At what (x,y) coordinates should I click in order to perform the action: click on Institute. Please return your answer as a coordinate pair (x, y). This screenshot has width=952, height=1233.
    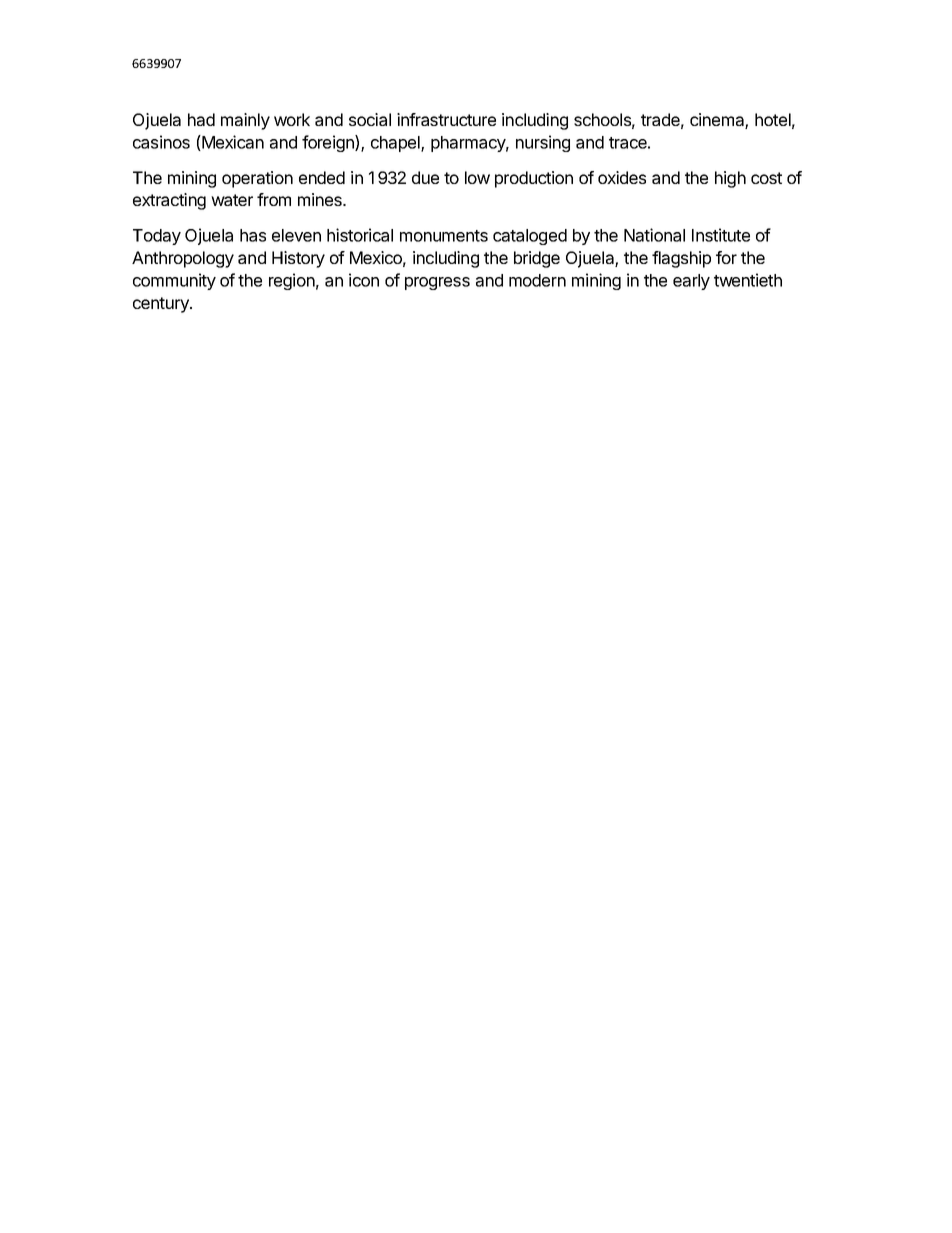
    Looking at the image, I should click on (721, 235).
